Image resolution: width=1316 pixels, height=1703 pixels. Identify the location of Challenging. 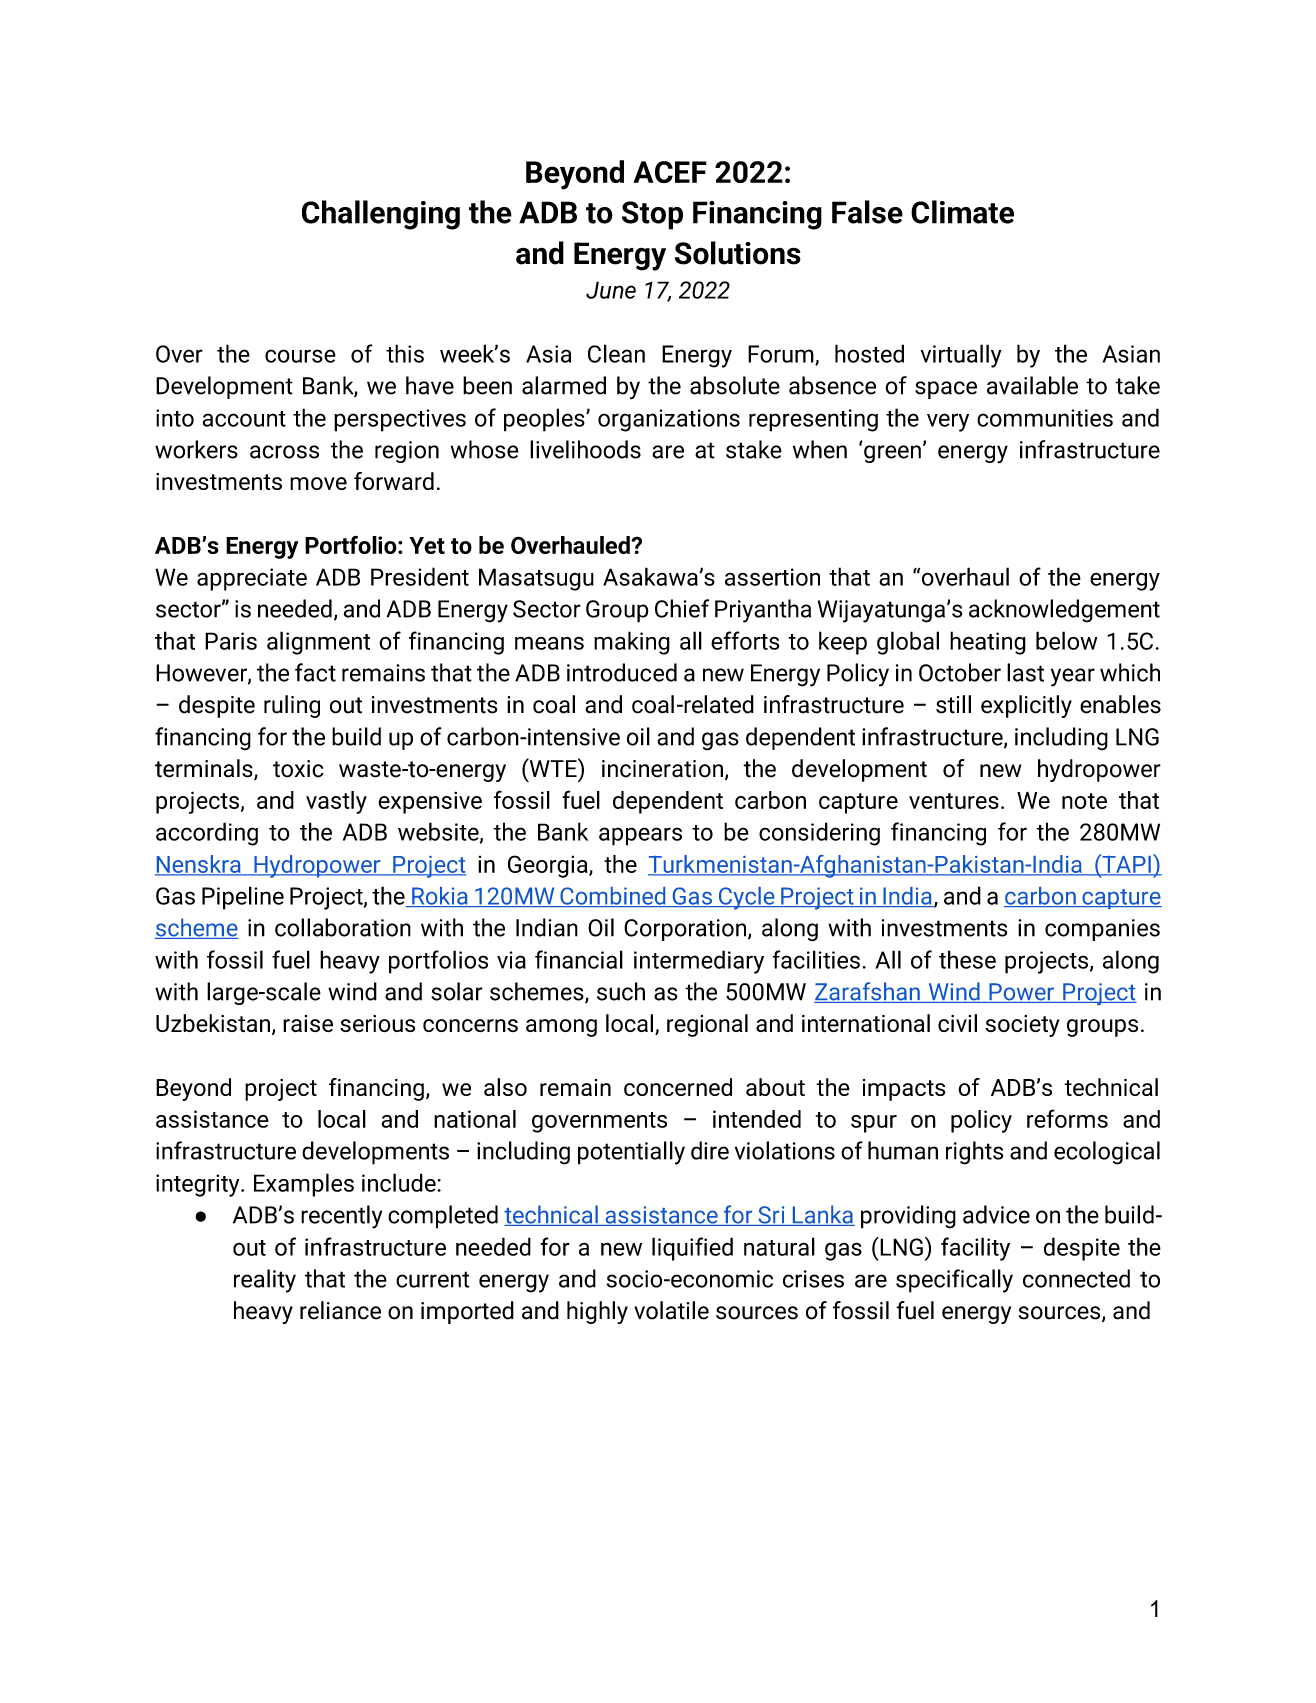
(381, 215).
